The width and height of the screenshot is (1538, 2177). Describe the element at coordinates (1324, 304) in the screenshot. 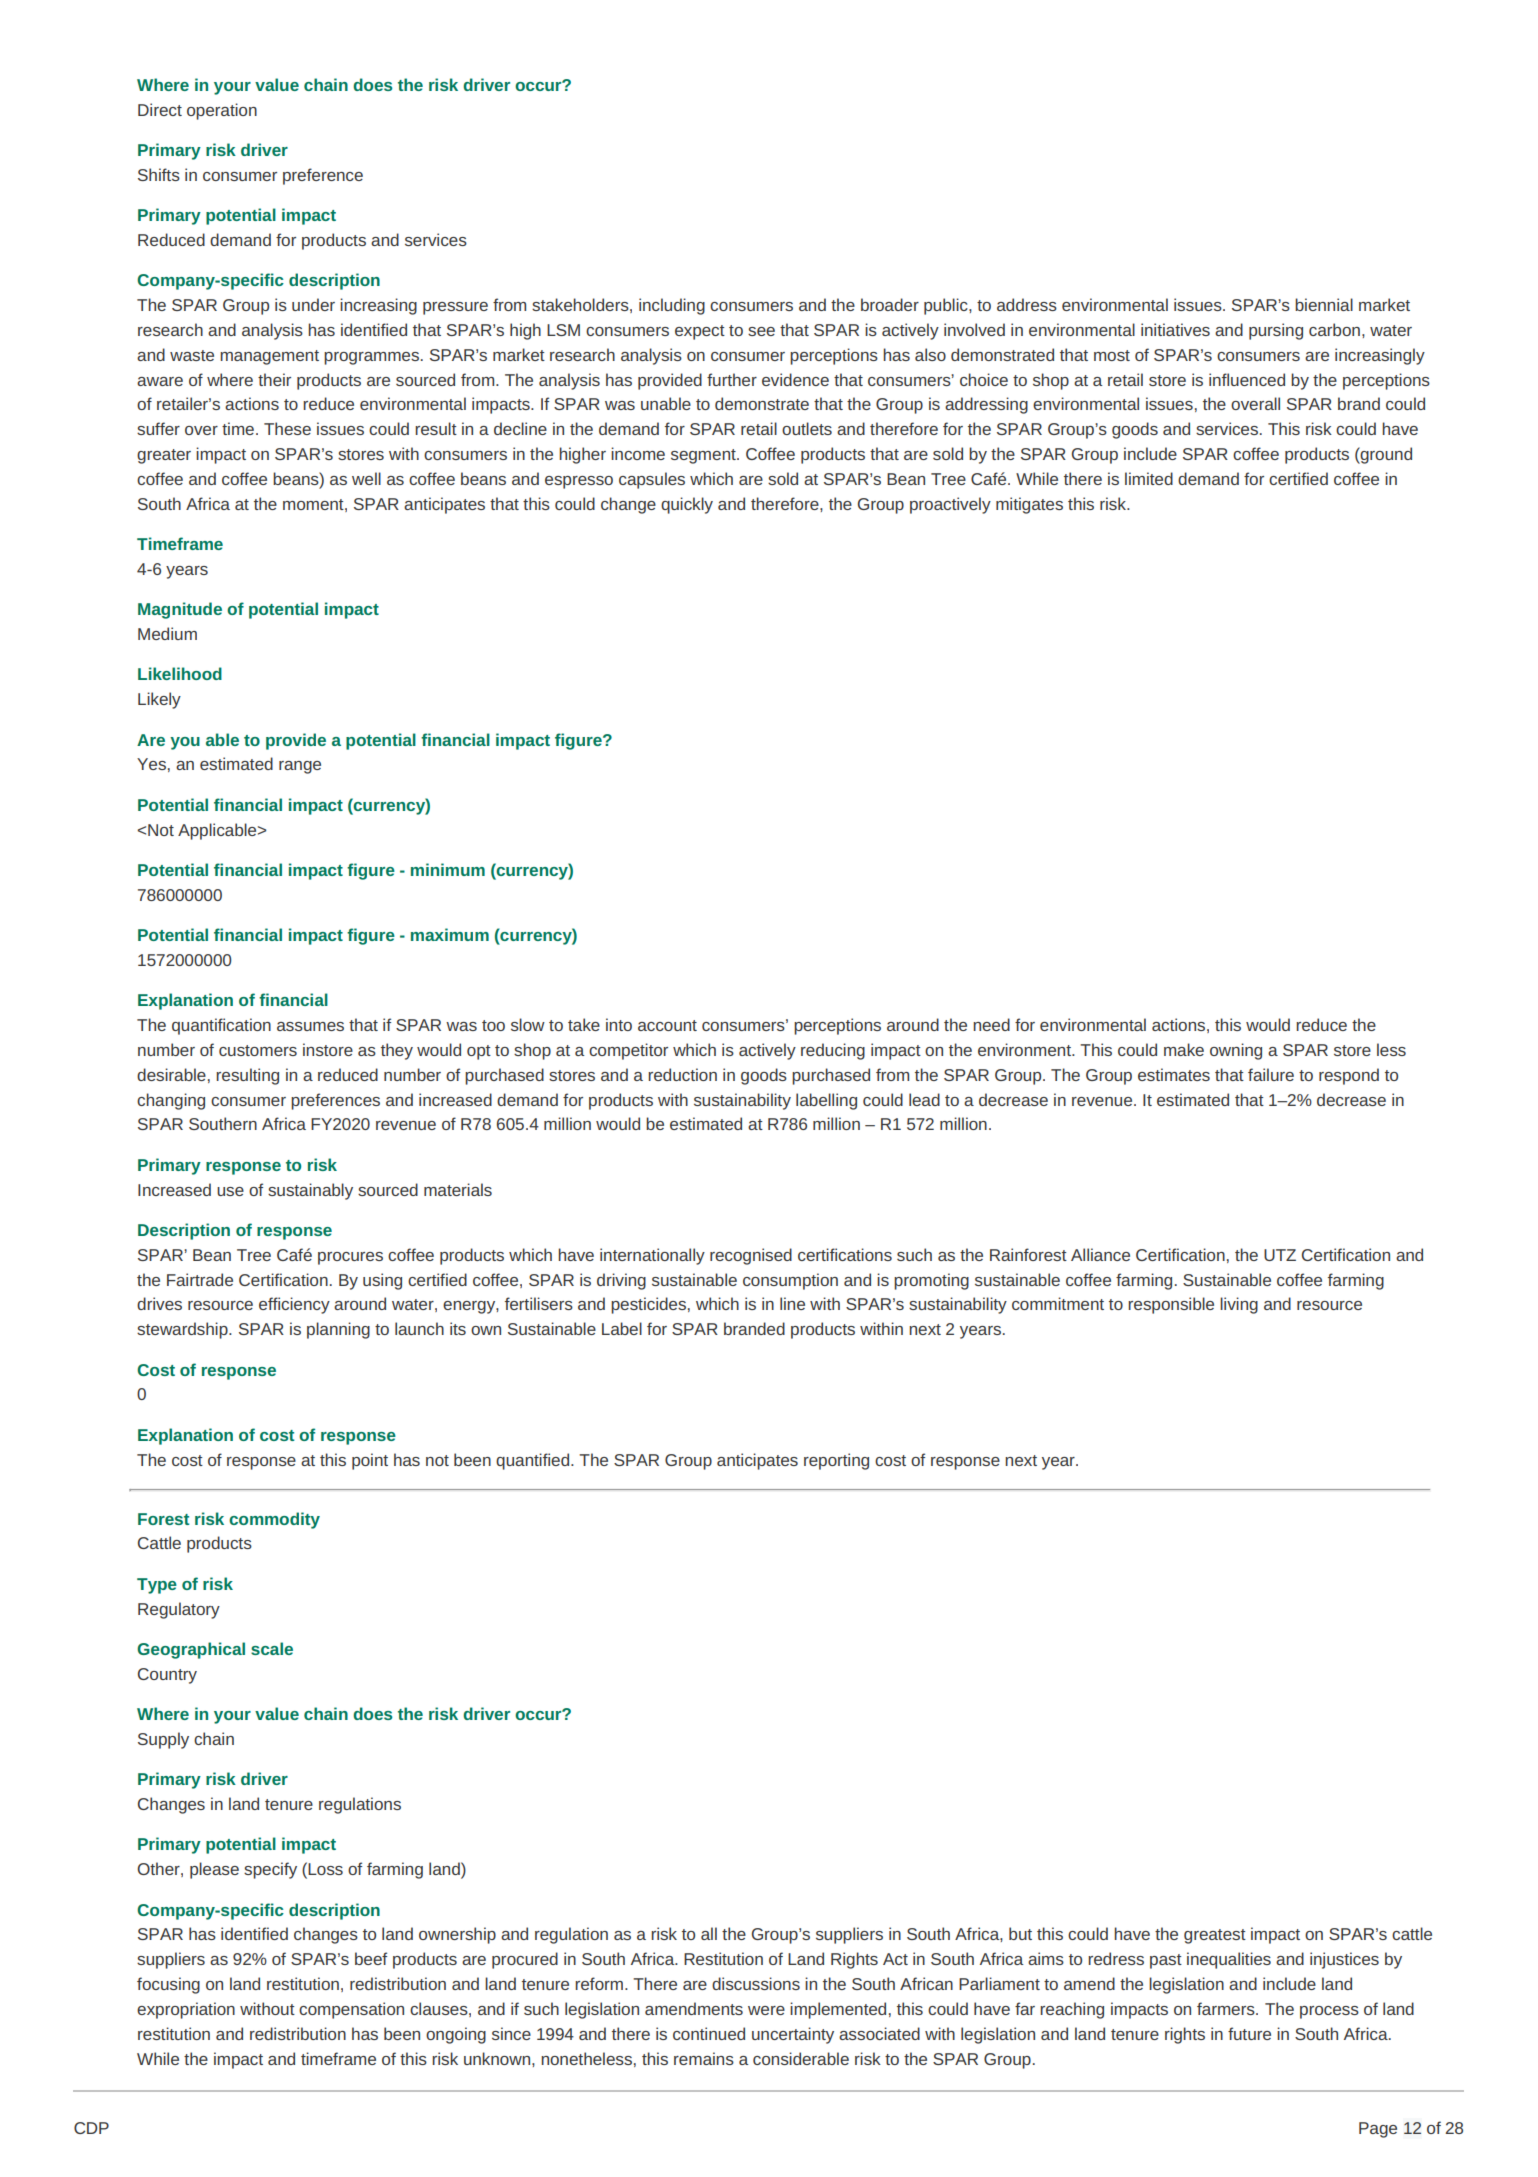

I see `biennial` at that location.
